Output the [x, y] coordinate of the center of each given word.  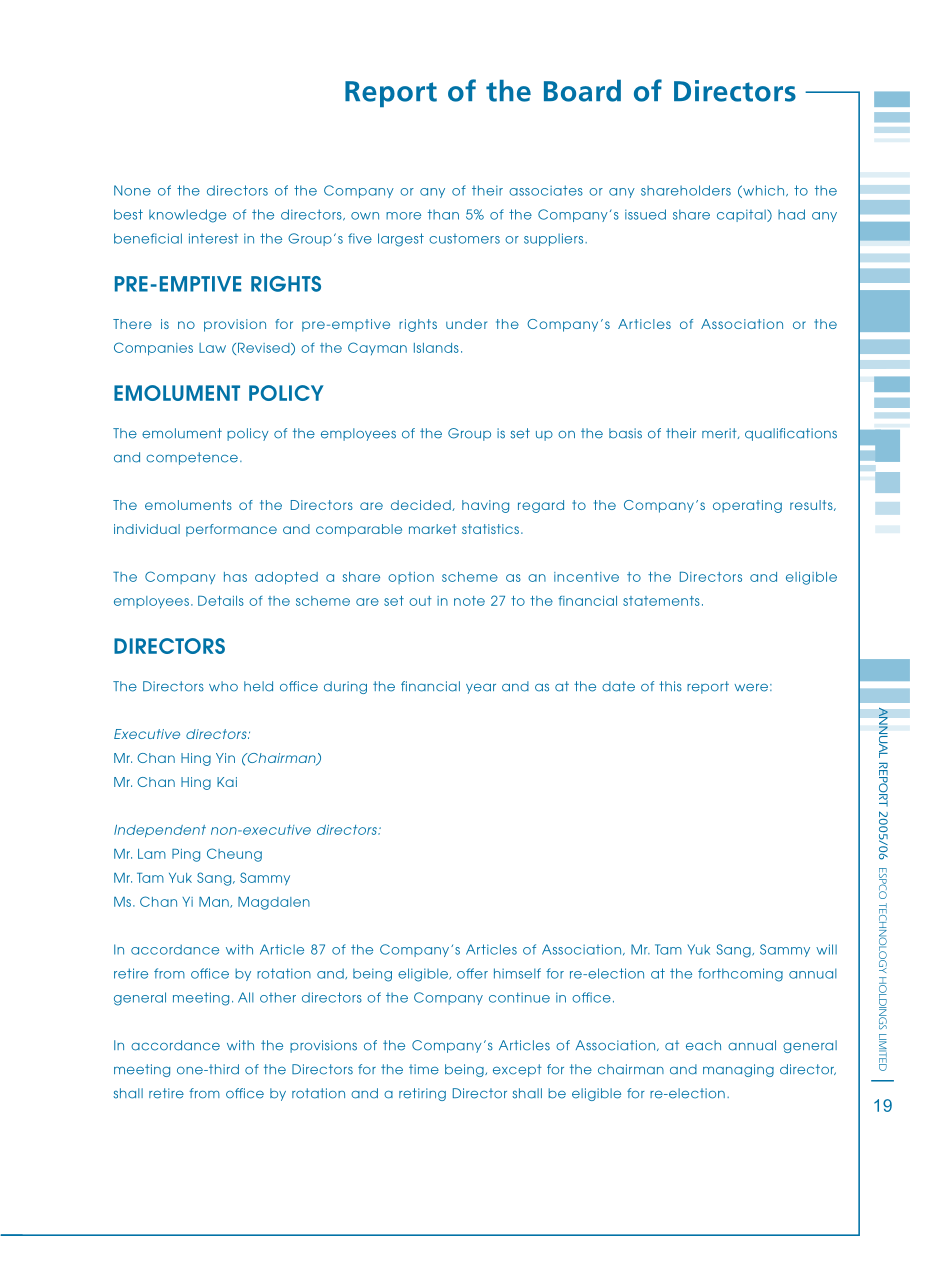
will [826, 949]
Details [221, 601]
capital [742, 215]
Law [212, 348]
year [481, 688]
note [469, 601]
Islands [436, 348]
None [132, 190]
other [278, 997]
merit [720, 433]
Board [582, 91]
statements [661, 601]
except [517, 1070]
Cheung [234, 855]
